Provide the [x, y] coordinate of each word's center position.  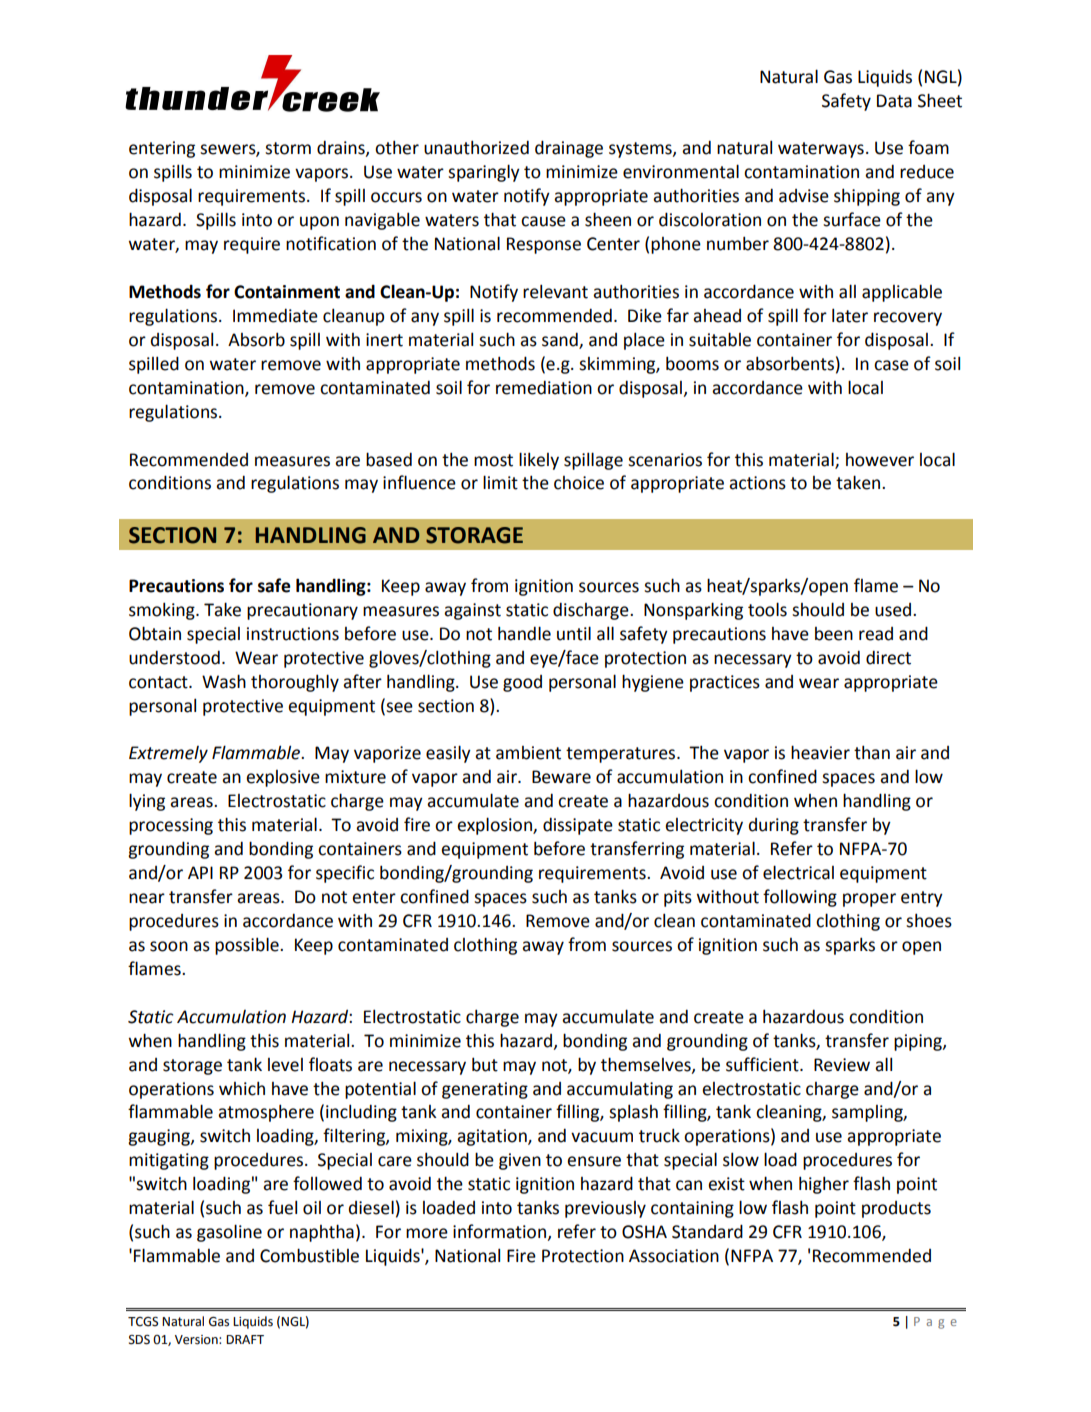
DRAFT [245, 1339]
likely [539, 461]
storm [288, 148]
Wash [224, 681]
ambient [528, 753]
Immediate [275, 315]
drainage [569, 149]
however [880, 460]
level [285, 1065]
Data [894, 101]
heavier [820, 752]
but [485, 1064]
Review [842, 1065]
